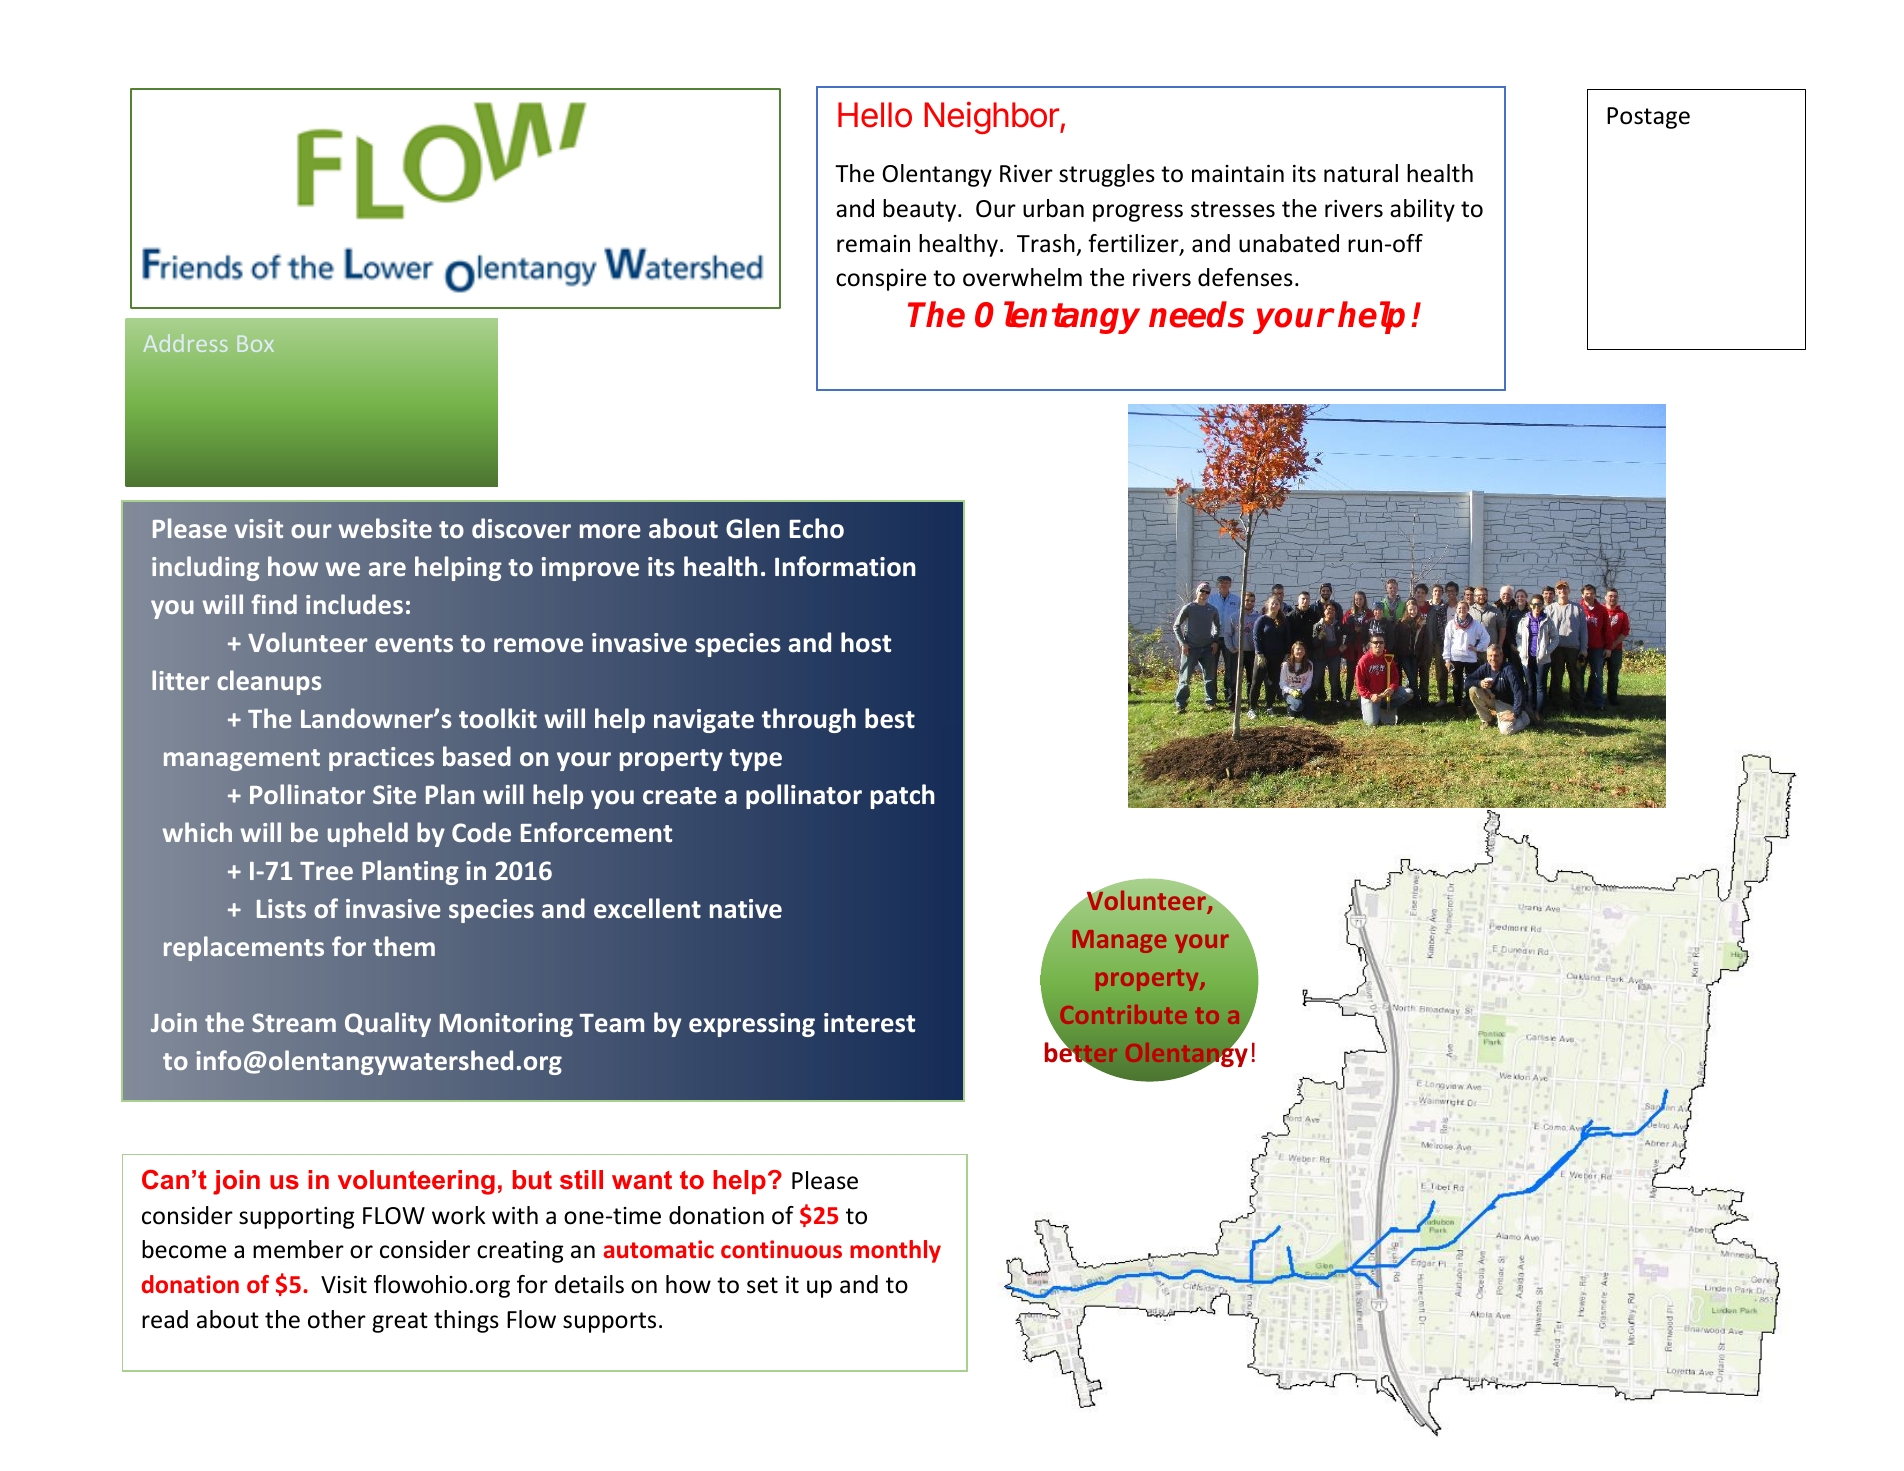 Image resolution: width=1904 pixels, height=1471 pixels. Describe the element at coordinates (869, 1023) in the image. I see `interest` at that location.
